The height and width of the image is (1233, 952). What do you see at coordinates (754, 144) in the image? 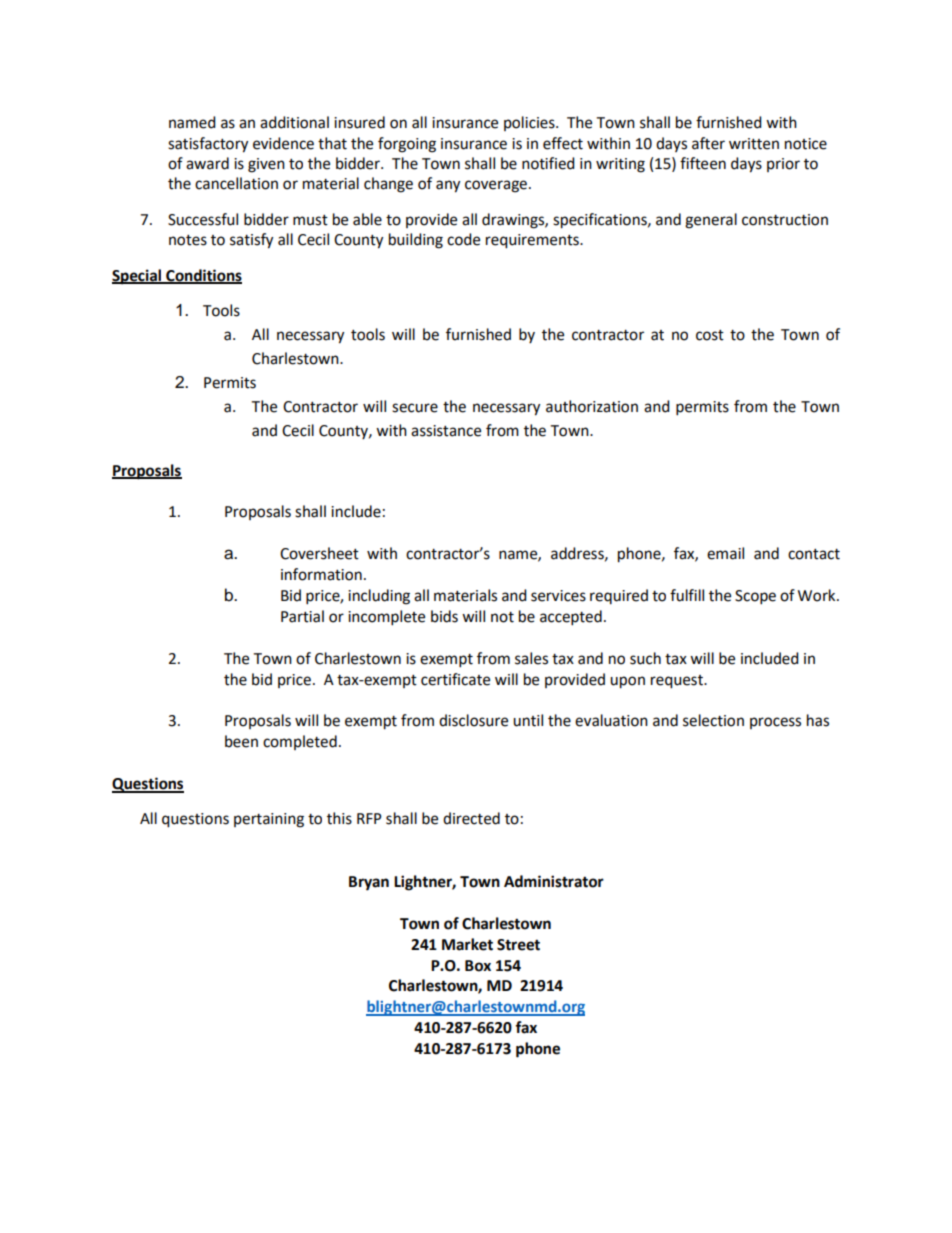
I see `written` at bounding box center [754, 144].
